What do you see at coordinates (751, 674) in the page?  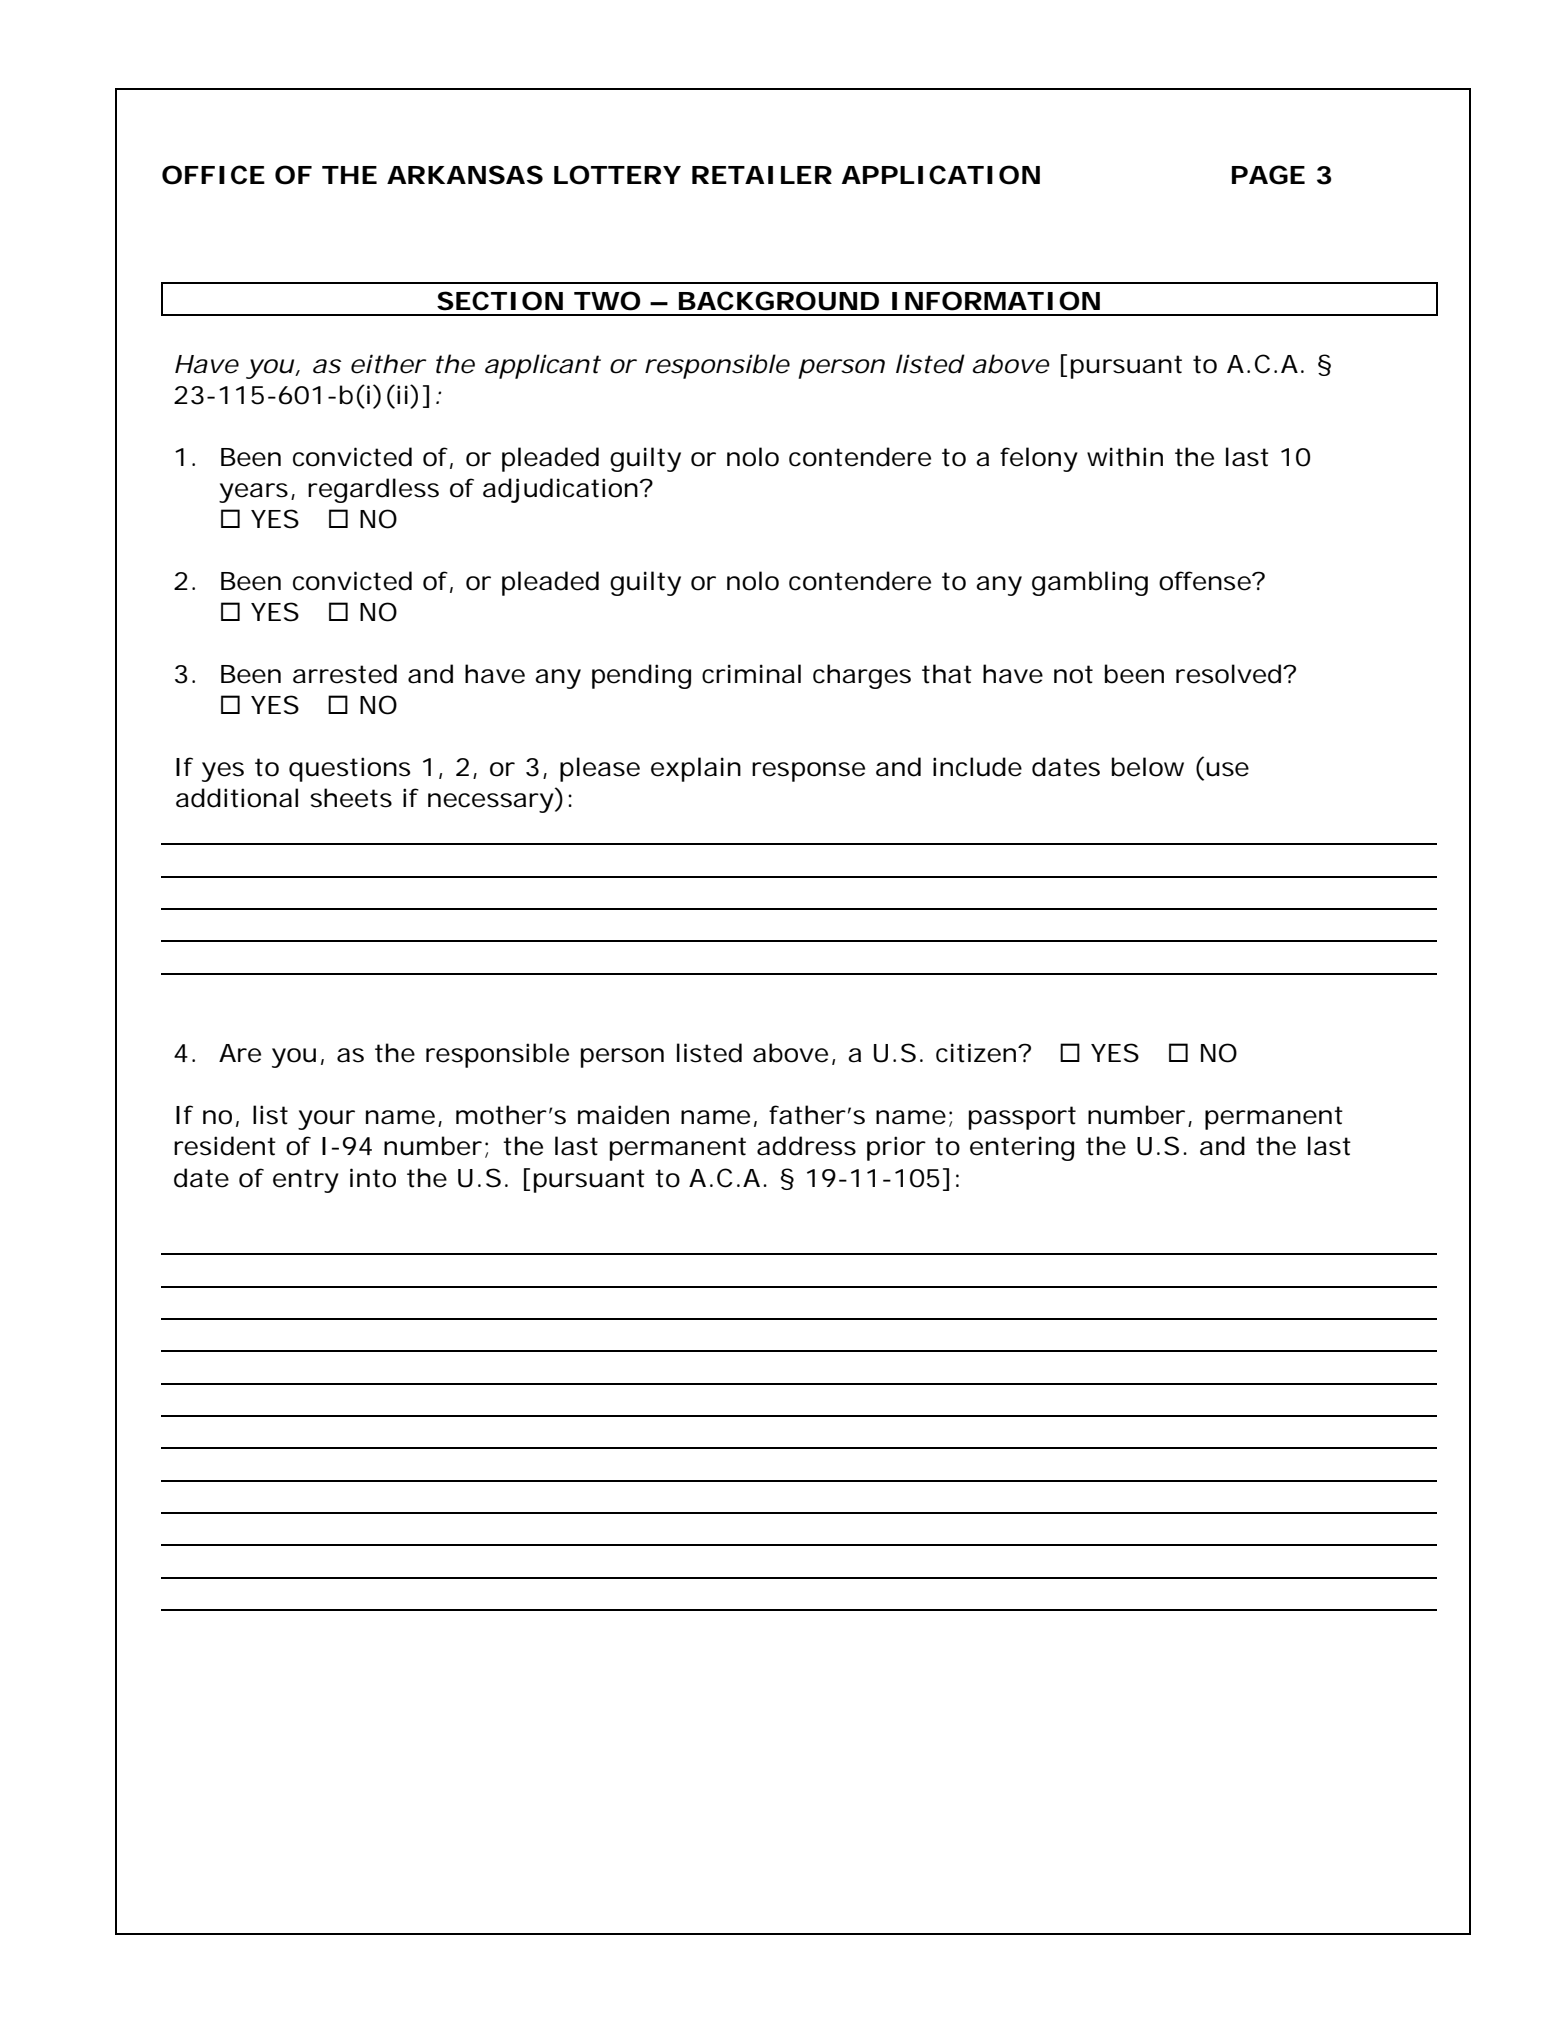 I see `criminal` at bounding box center [751, 674].
